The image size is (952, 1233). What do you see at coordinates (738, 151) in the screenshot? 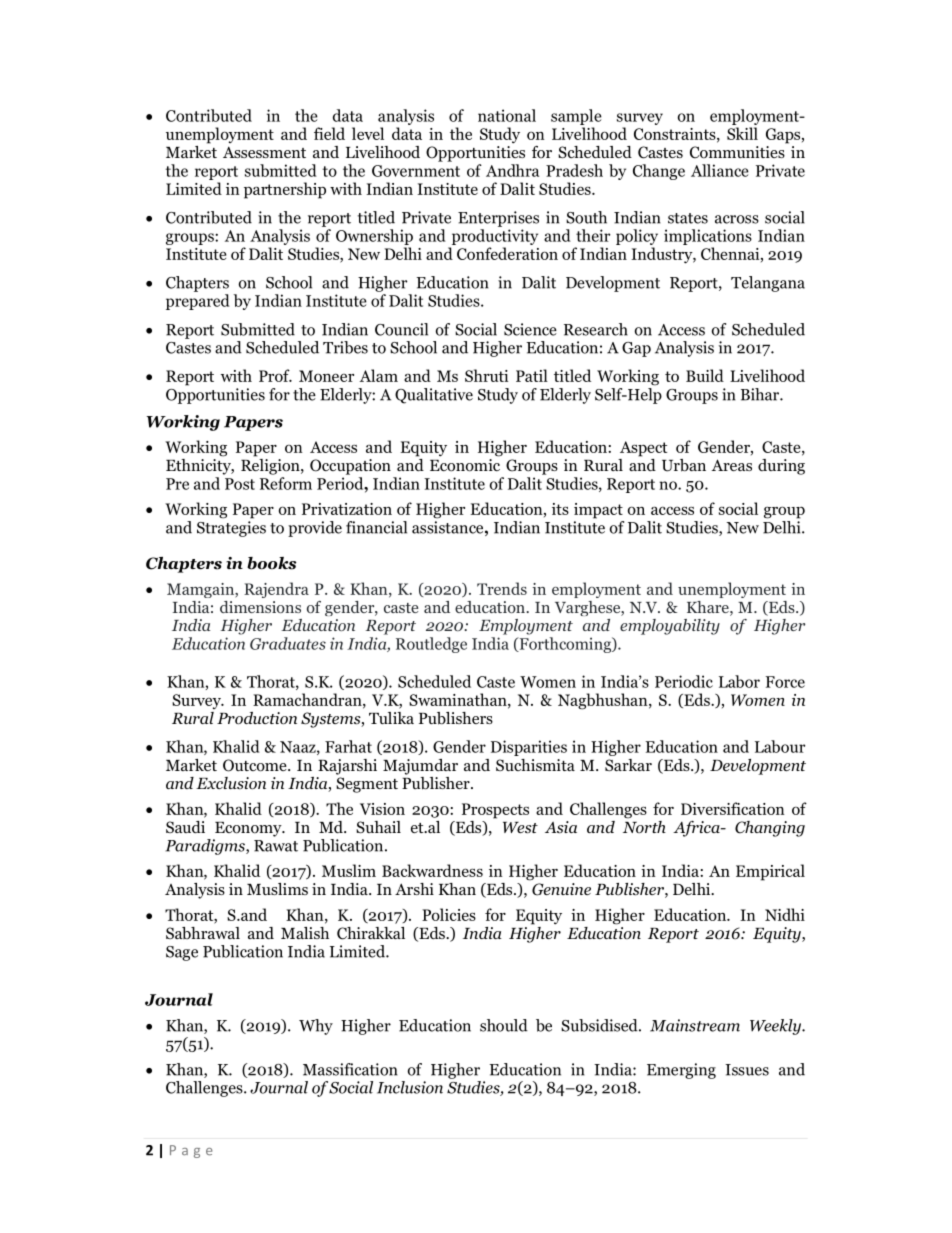
I see `Communities` at bounding box center [738, 151].
